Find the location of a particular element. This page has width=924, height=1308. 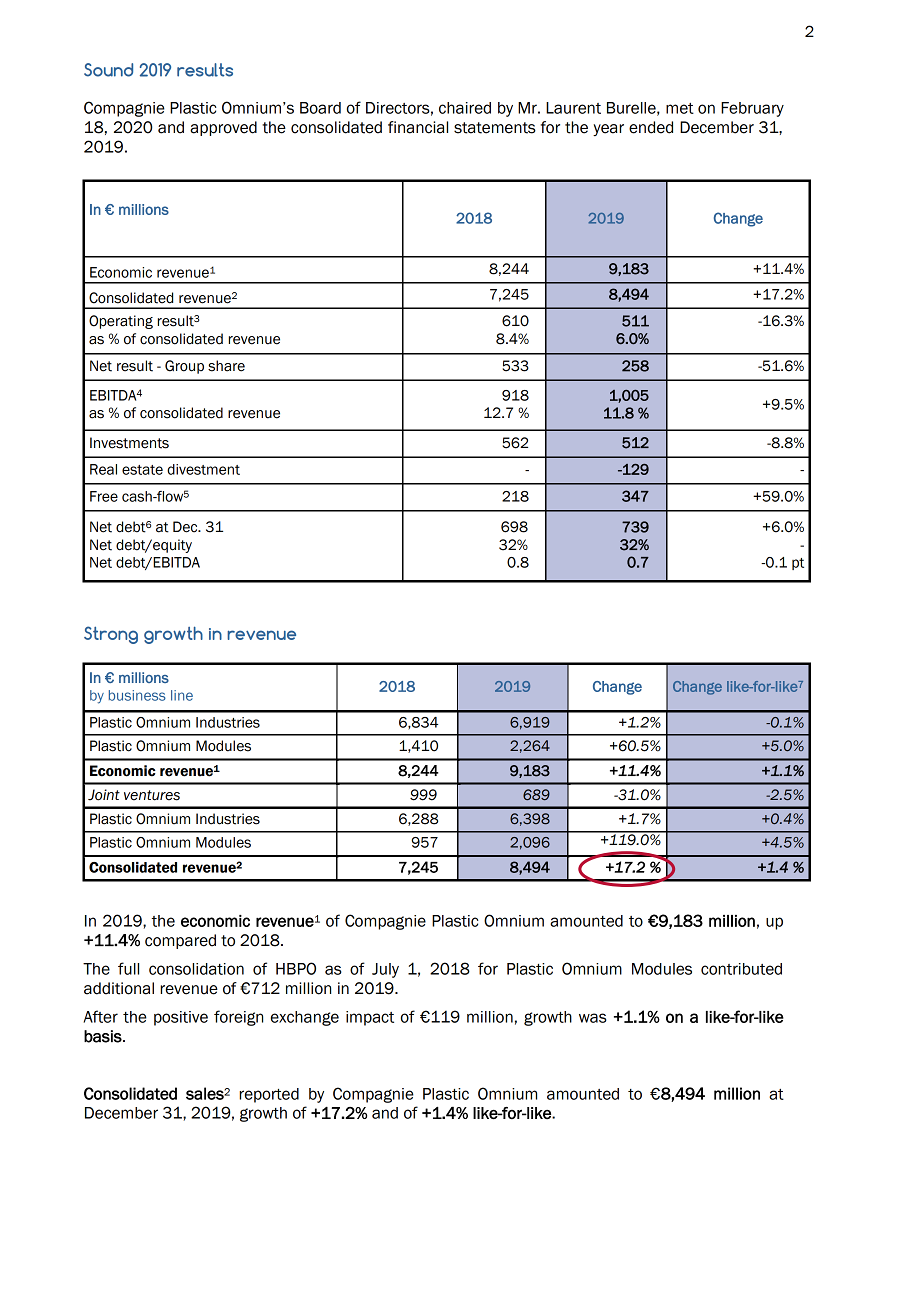

impact is located at coordinates (370, 1018).
